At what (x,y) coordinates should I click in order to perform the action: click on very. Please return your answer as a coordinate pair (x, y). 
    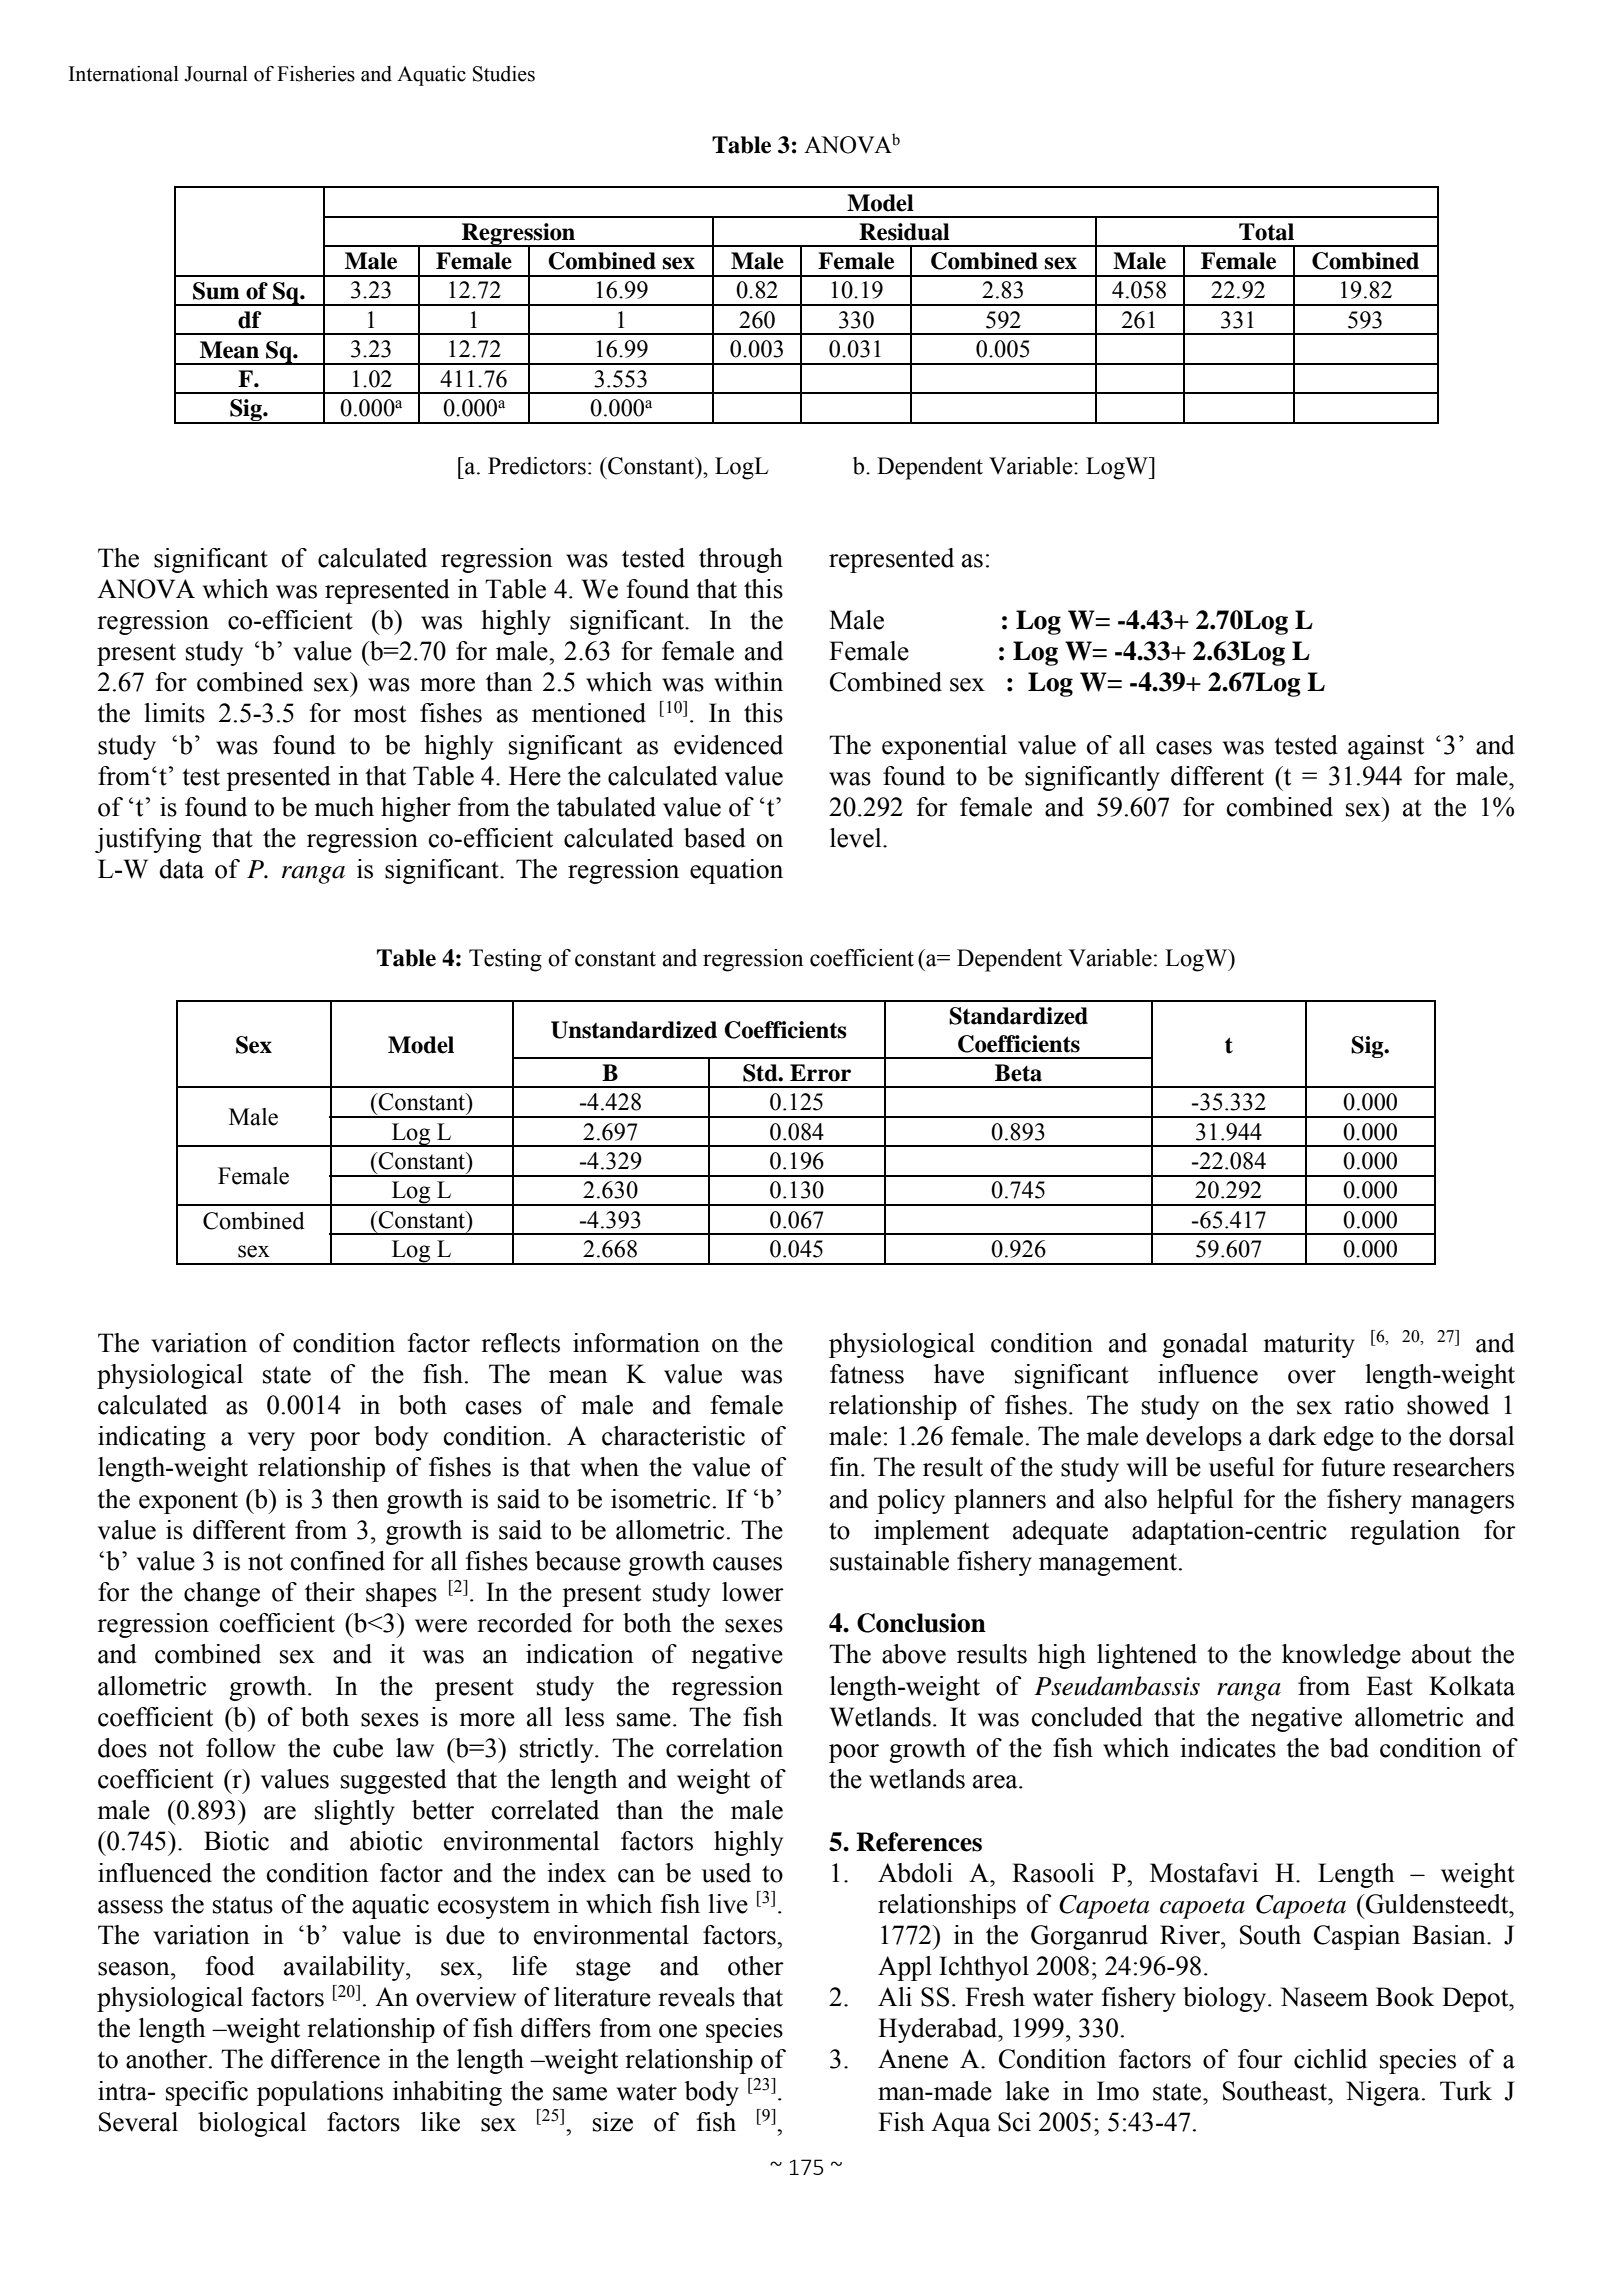
    Looking at the image, I should click on (271, 1441).
